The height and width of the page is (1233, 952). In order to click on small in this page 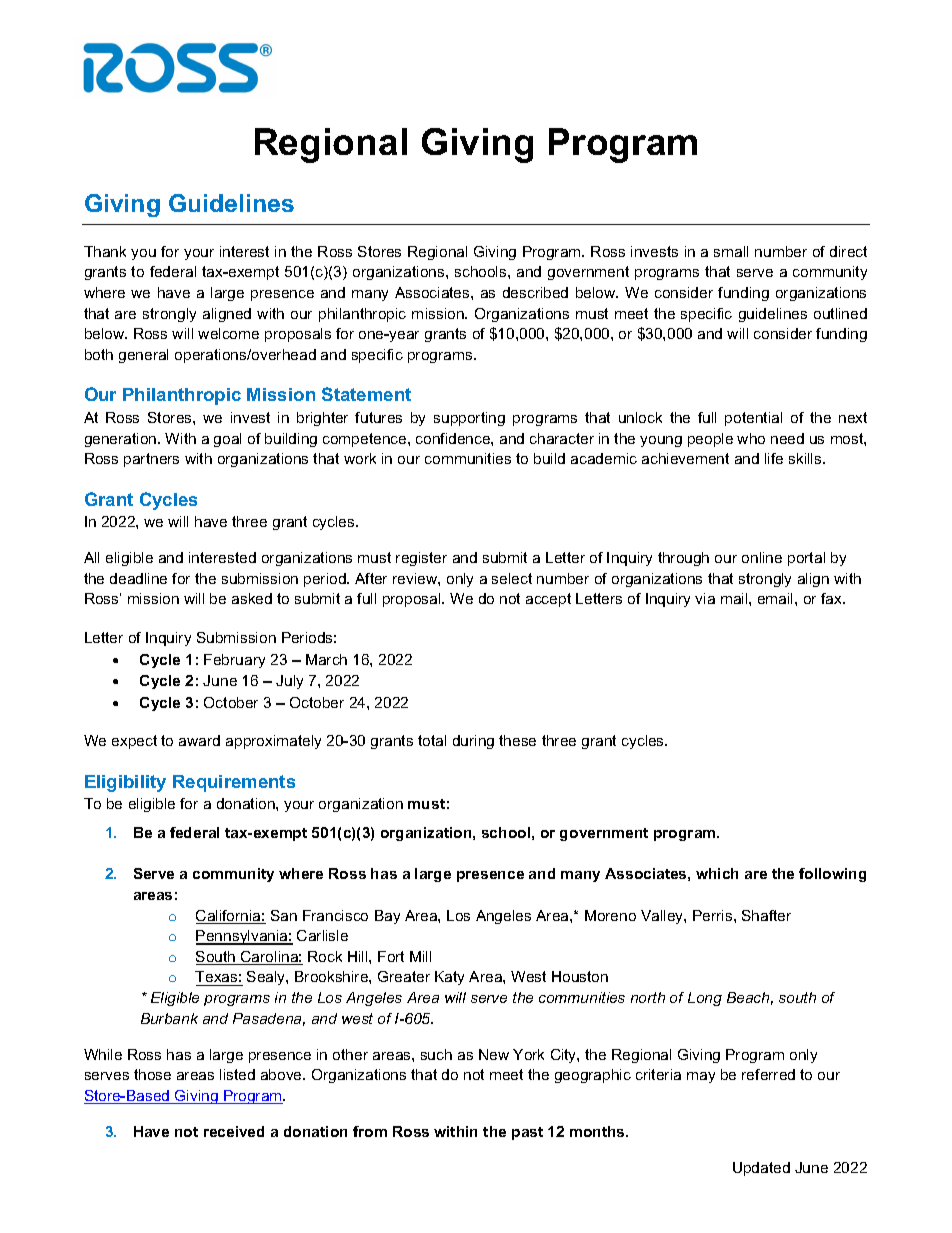, I will do `click(731, 251)`.
